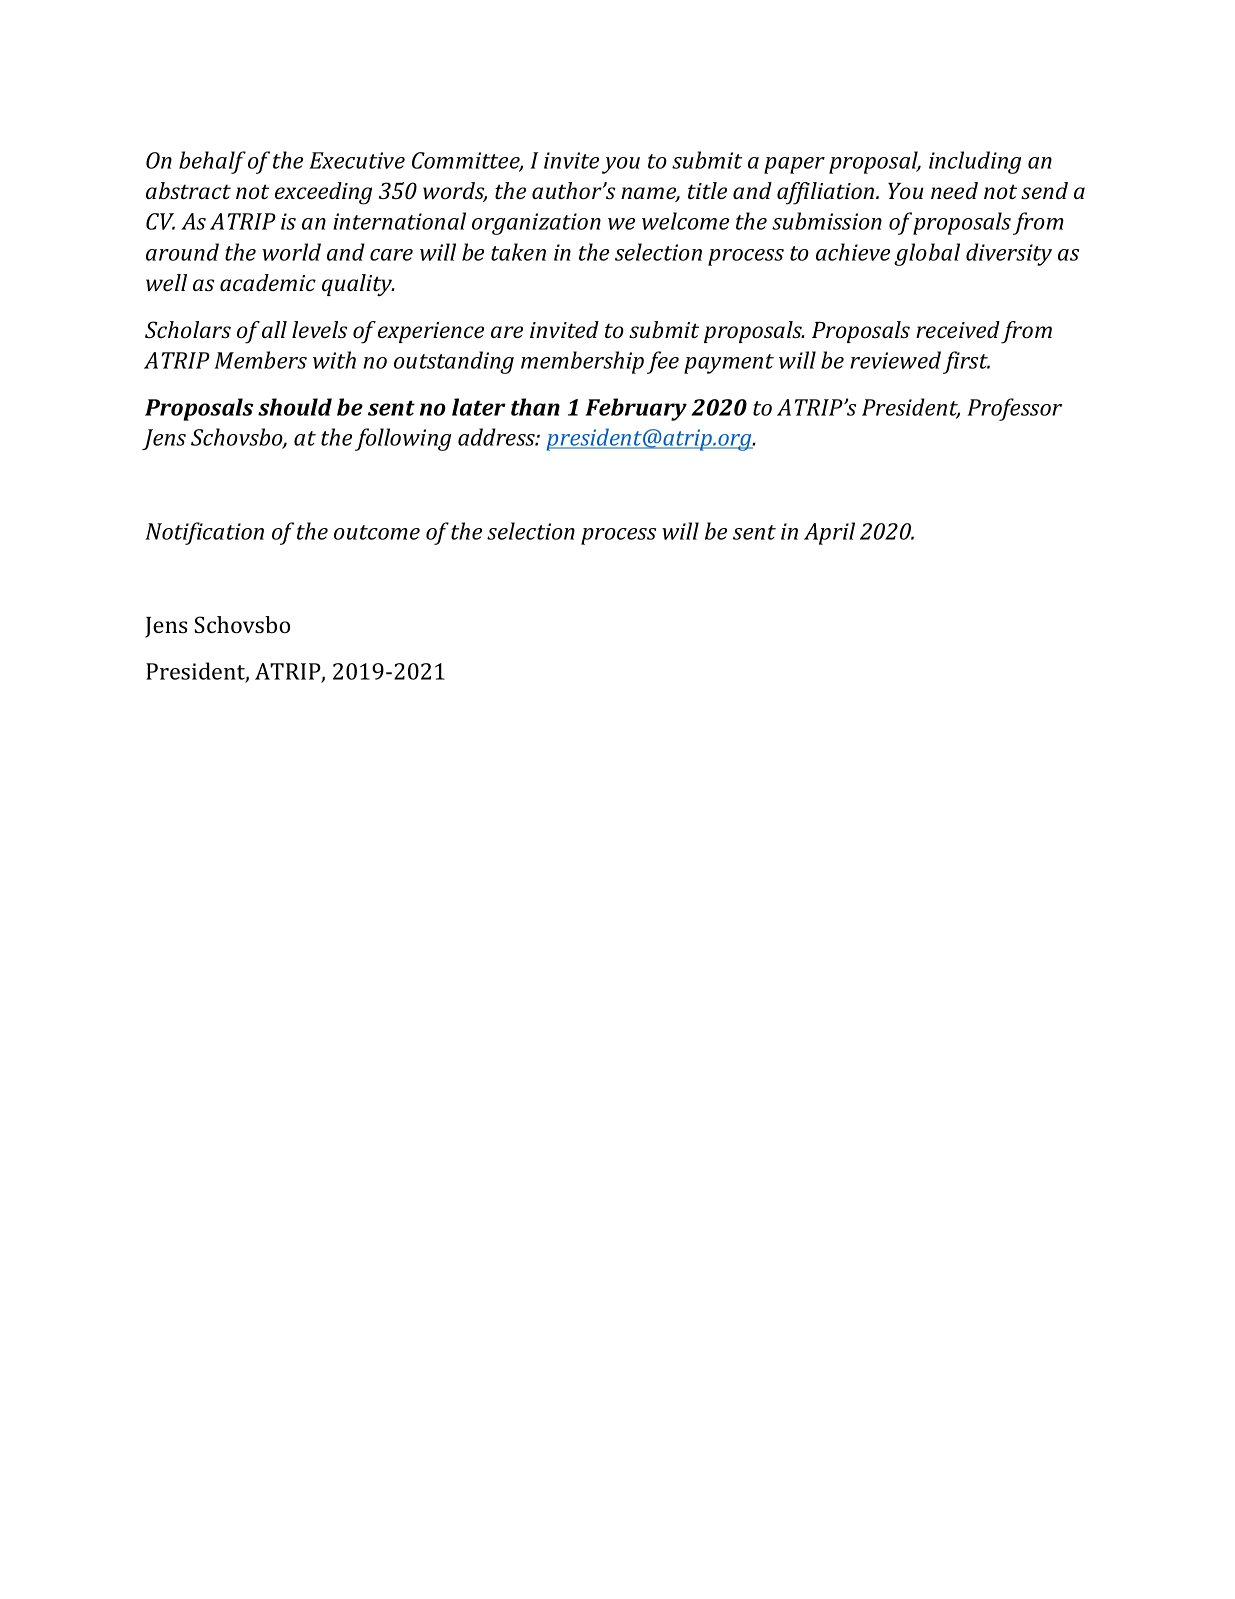 The width and height of the screenshot is (1235, 1599). What do you see at coordinates (204, 533) in the screenshot?
I see `Notification` at bounding box center [204, 533].
